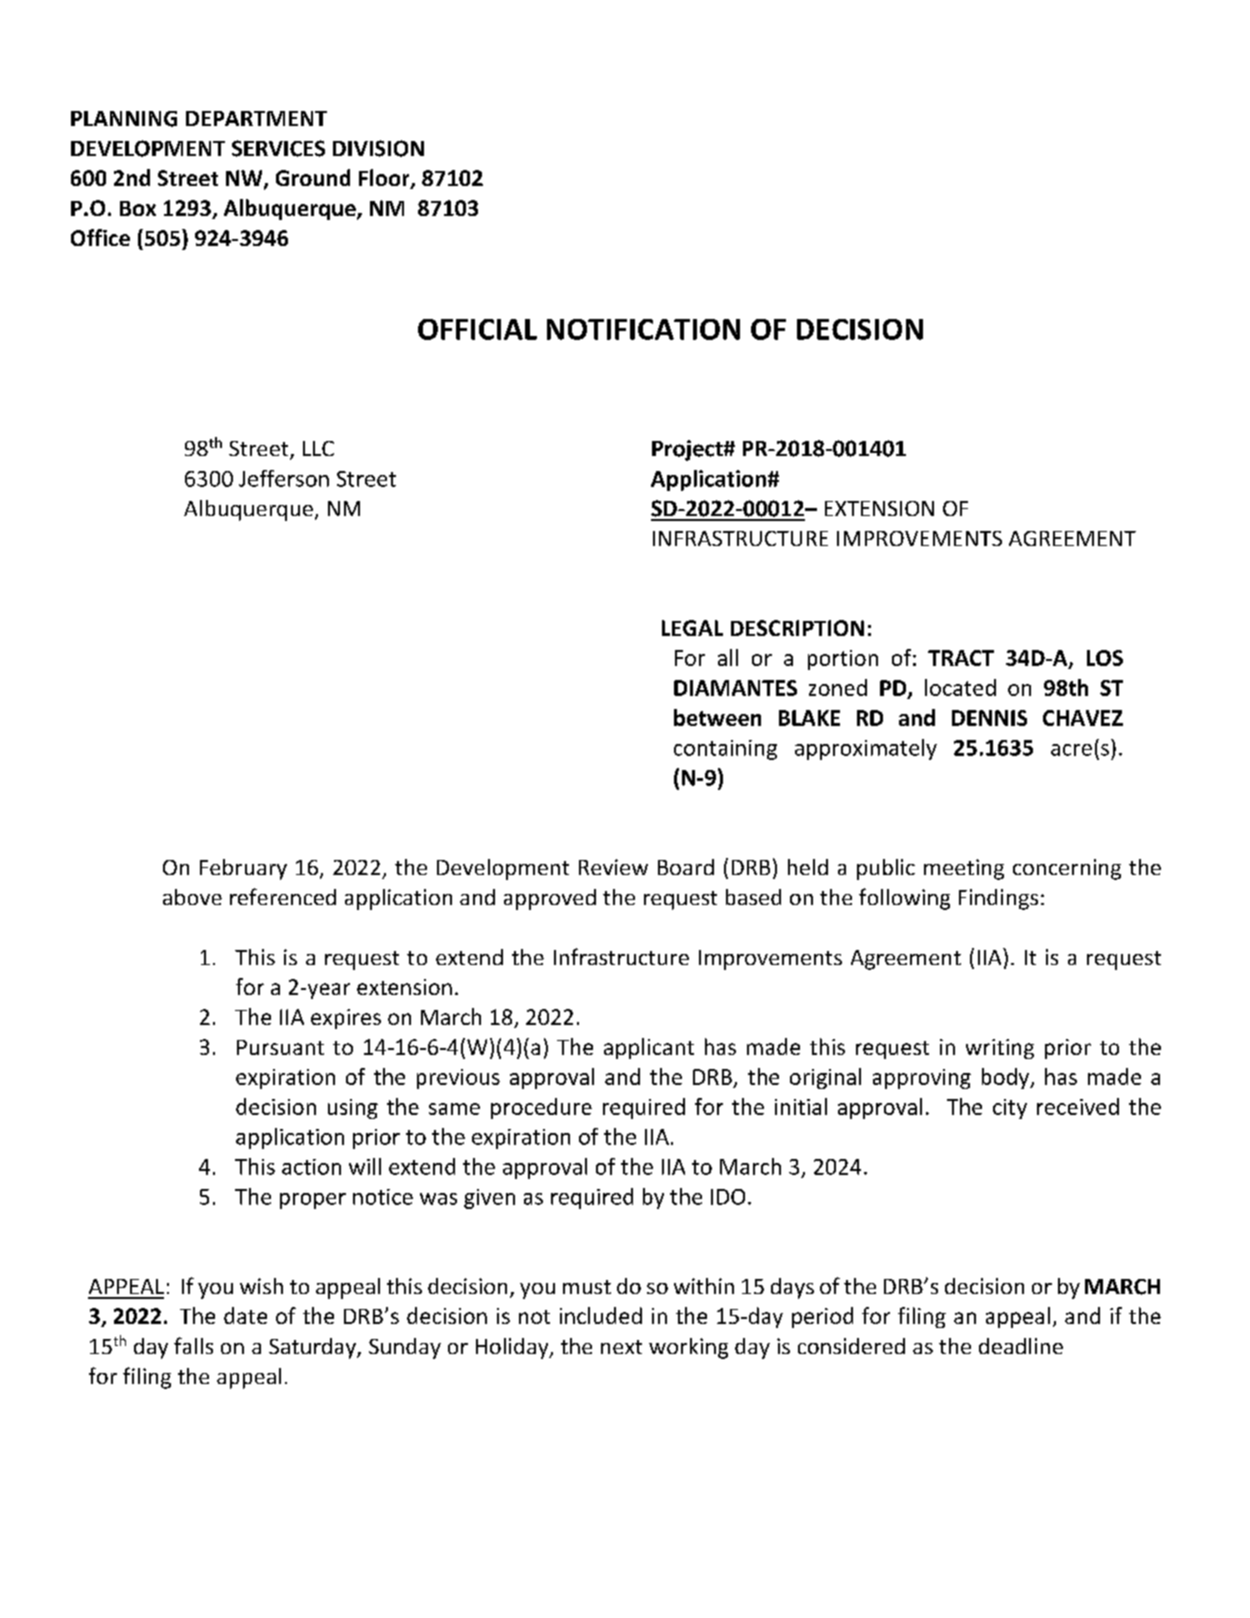  What do you see at coordinates (692, 628) in the screenshot?
I see `LEGAL` at bounding box center [692, 628].
